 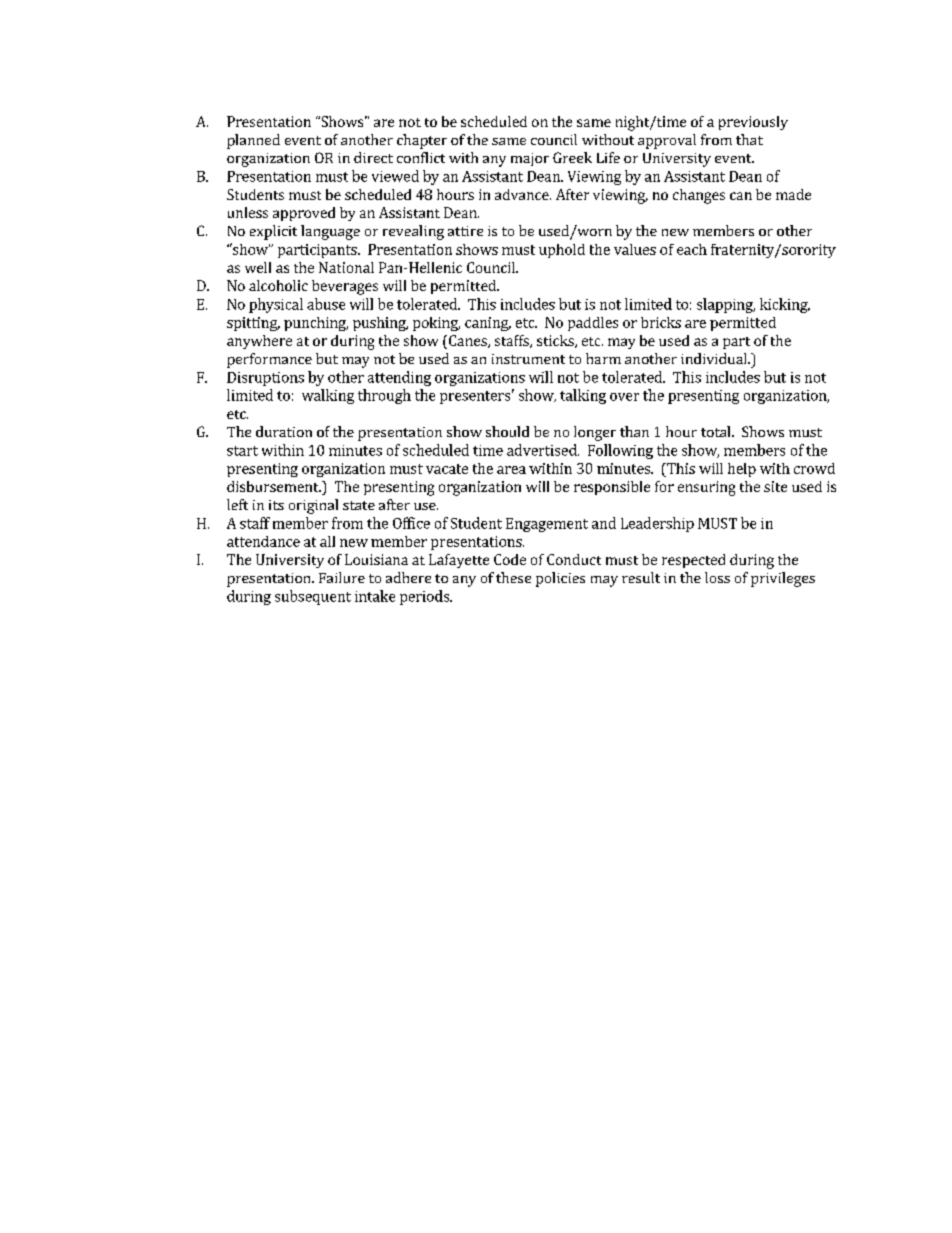 I want to click on major, so click(x=530, y=159).
